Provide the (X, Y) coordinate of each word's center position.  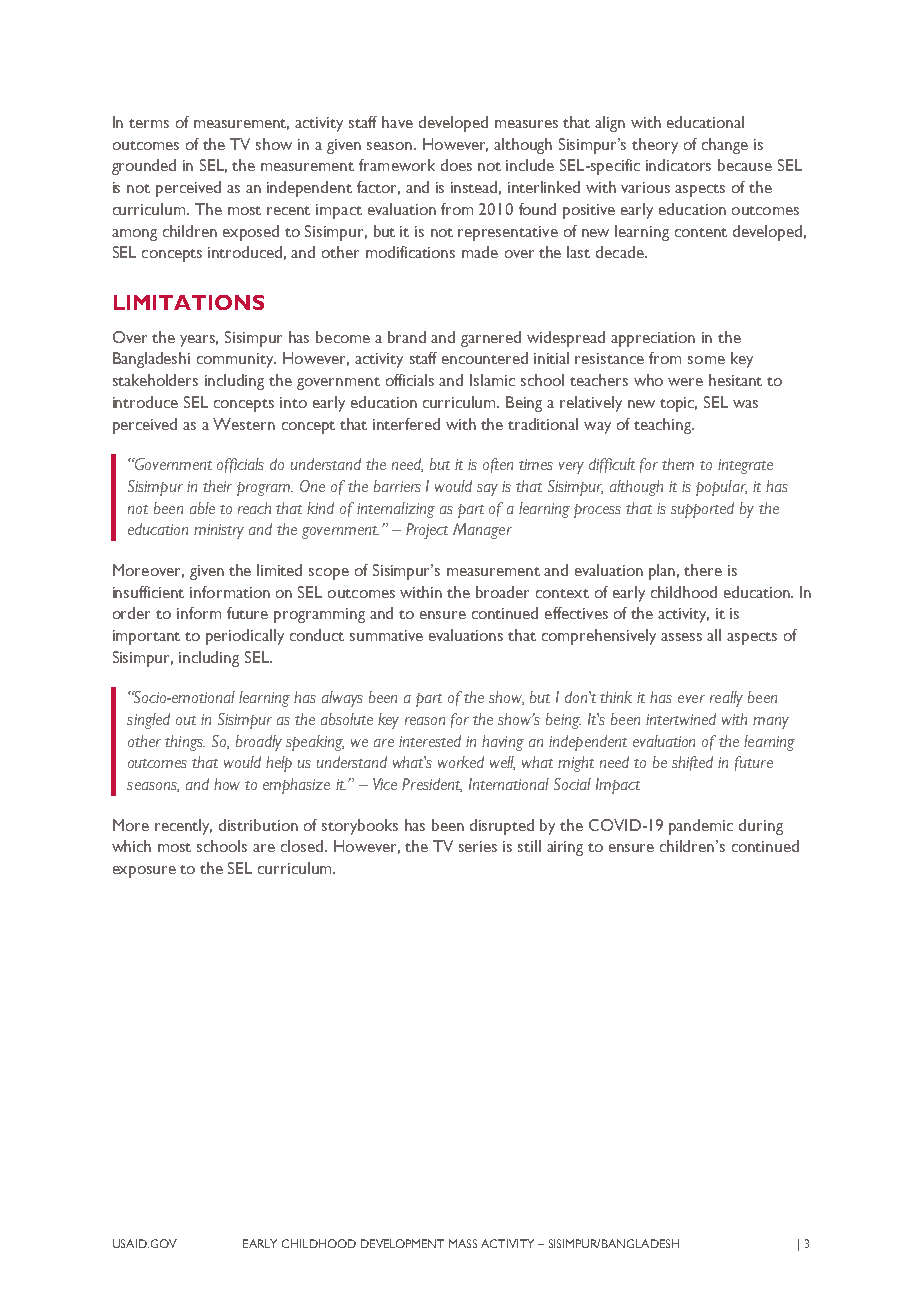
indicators (678, 165)
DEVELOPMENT (402, 1243)
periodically (245, 637)
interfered (406, 424)
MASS (463, 1243)
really (726, 699)
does (456, 165)
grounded (144, 167)
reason (425, 721)
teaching (664, 426)
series (478, 846)
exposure (144, 872)
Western (244, 424)
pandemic (701, 827)
